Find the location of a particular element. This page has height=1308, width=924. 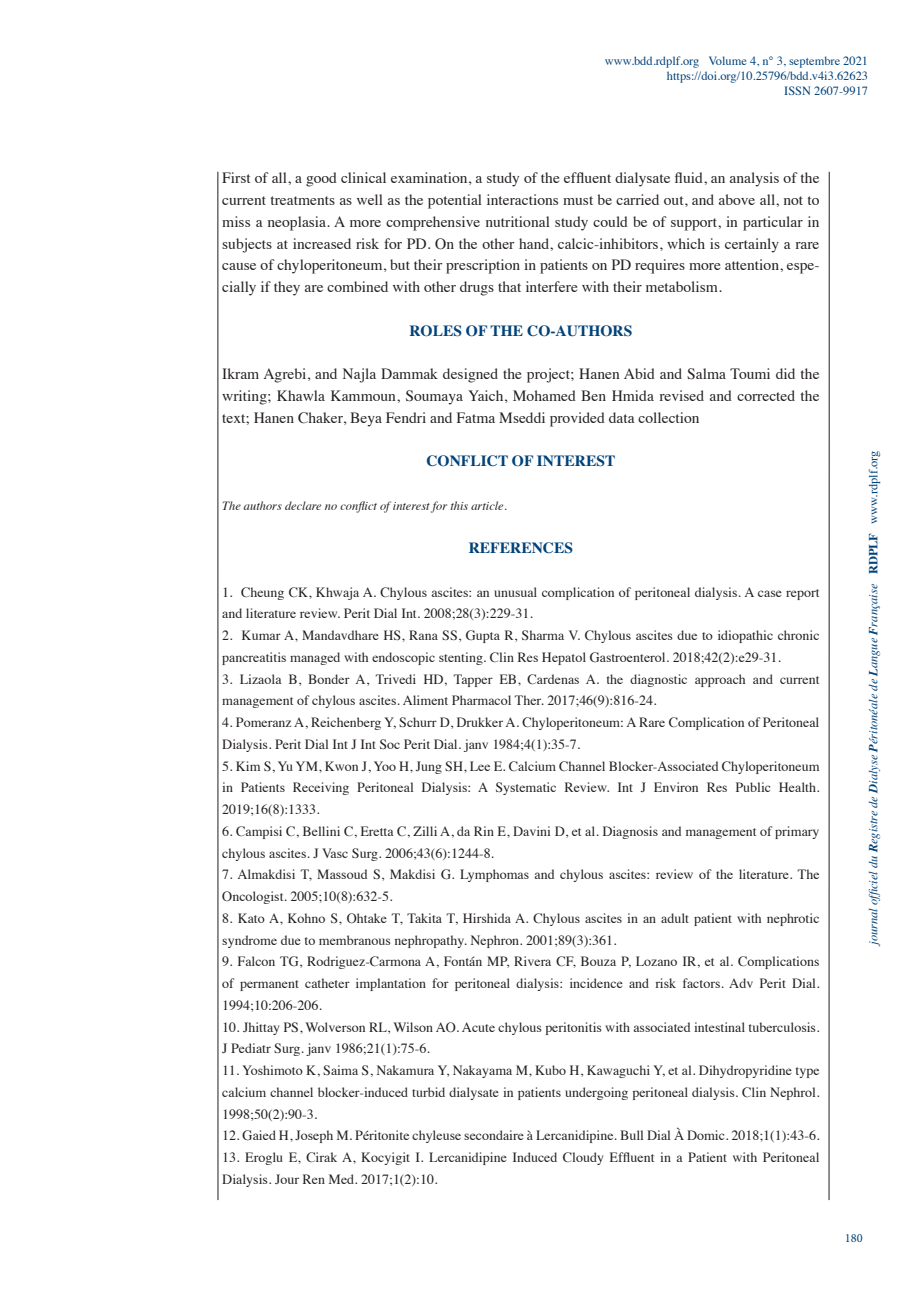

interactions is located at coordinates (522, 199).
